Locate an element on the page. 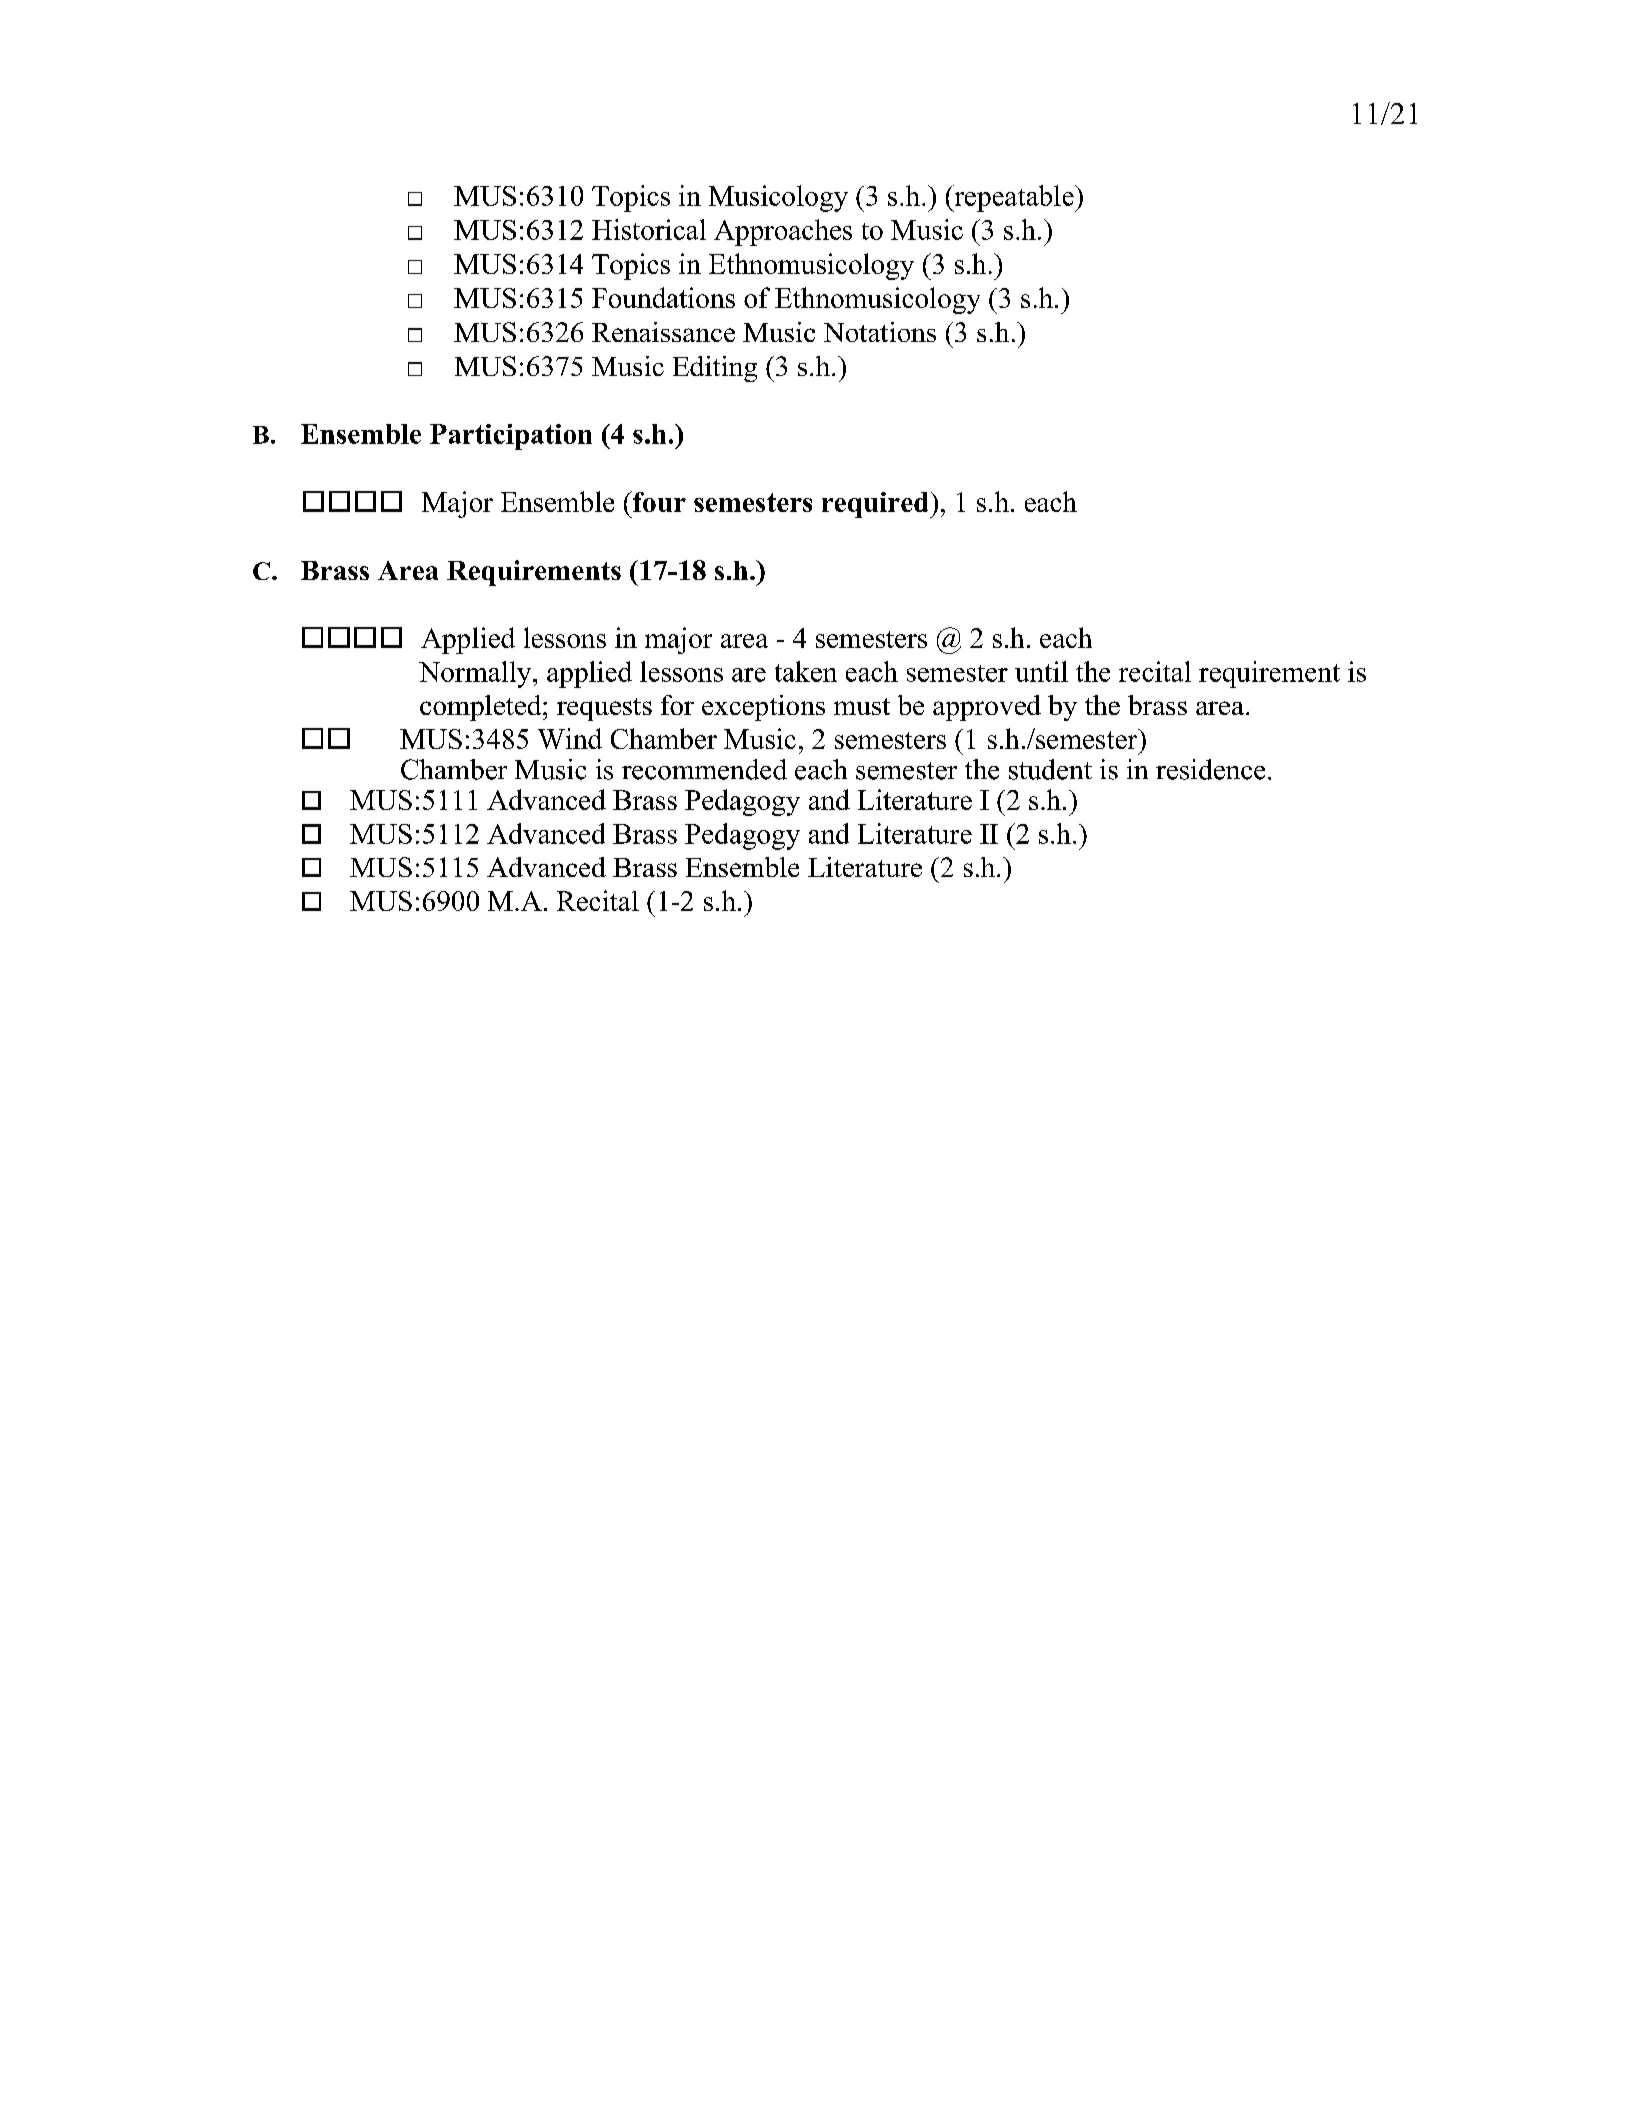  Wind is located at coordinates (570, 738).
